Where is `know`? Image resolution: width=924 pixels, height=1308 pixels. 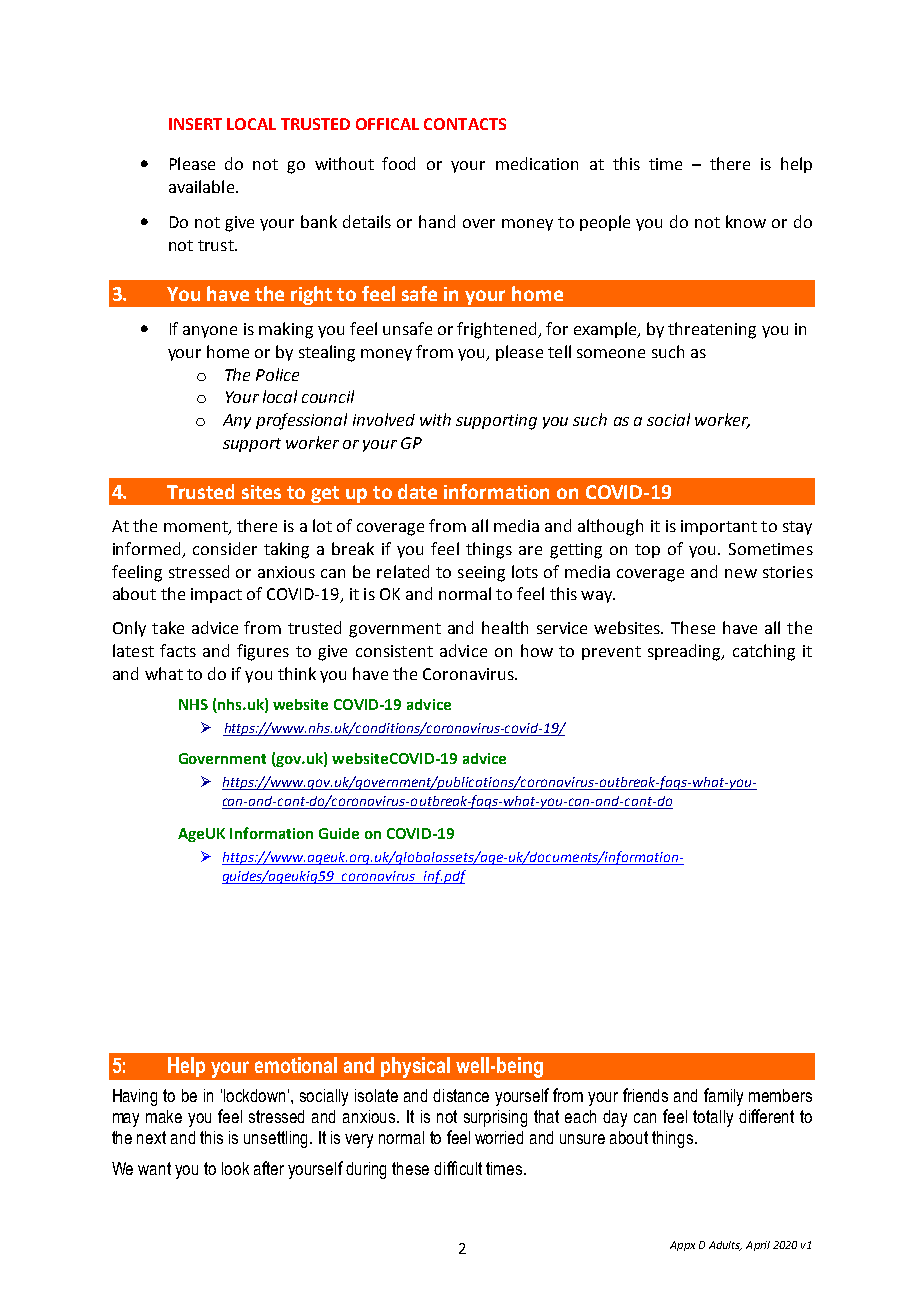 know is located at coordinates (746, 221).
